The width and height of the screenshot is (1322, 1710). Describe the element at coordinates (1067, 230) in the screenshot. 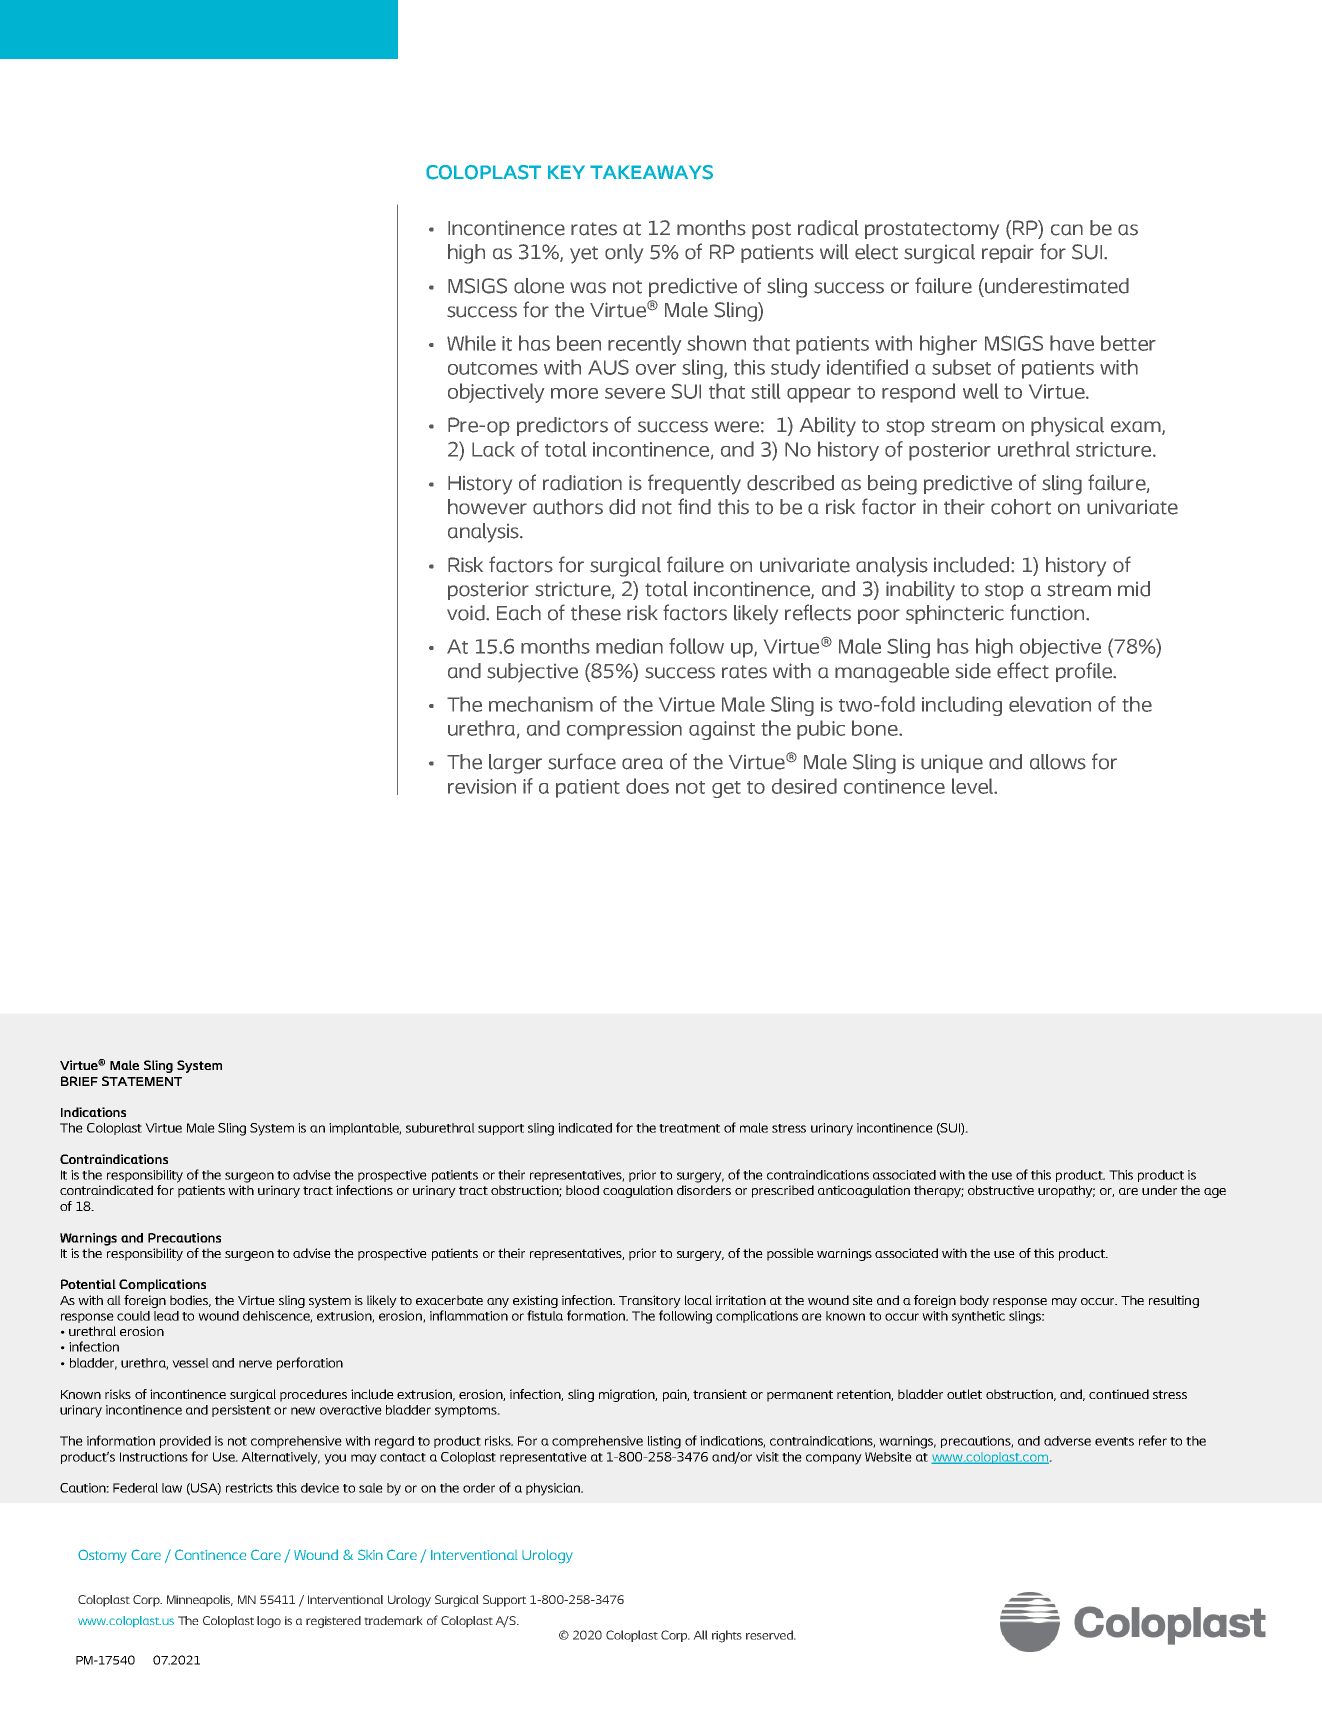

I see `can` at that location.
